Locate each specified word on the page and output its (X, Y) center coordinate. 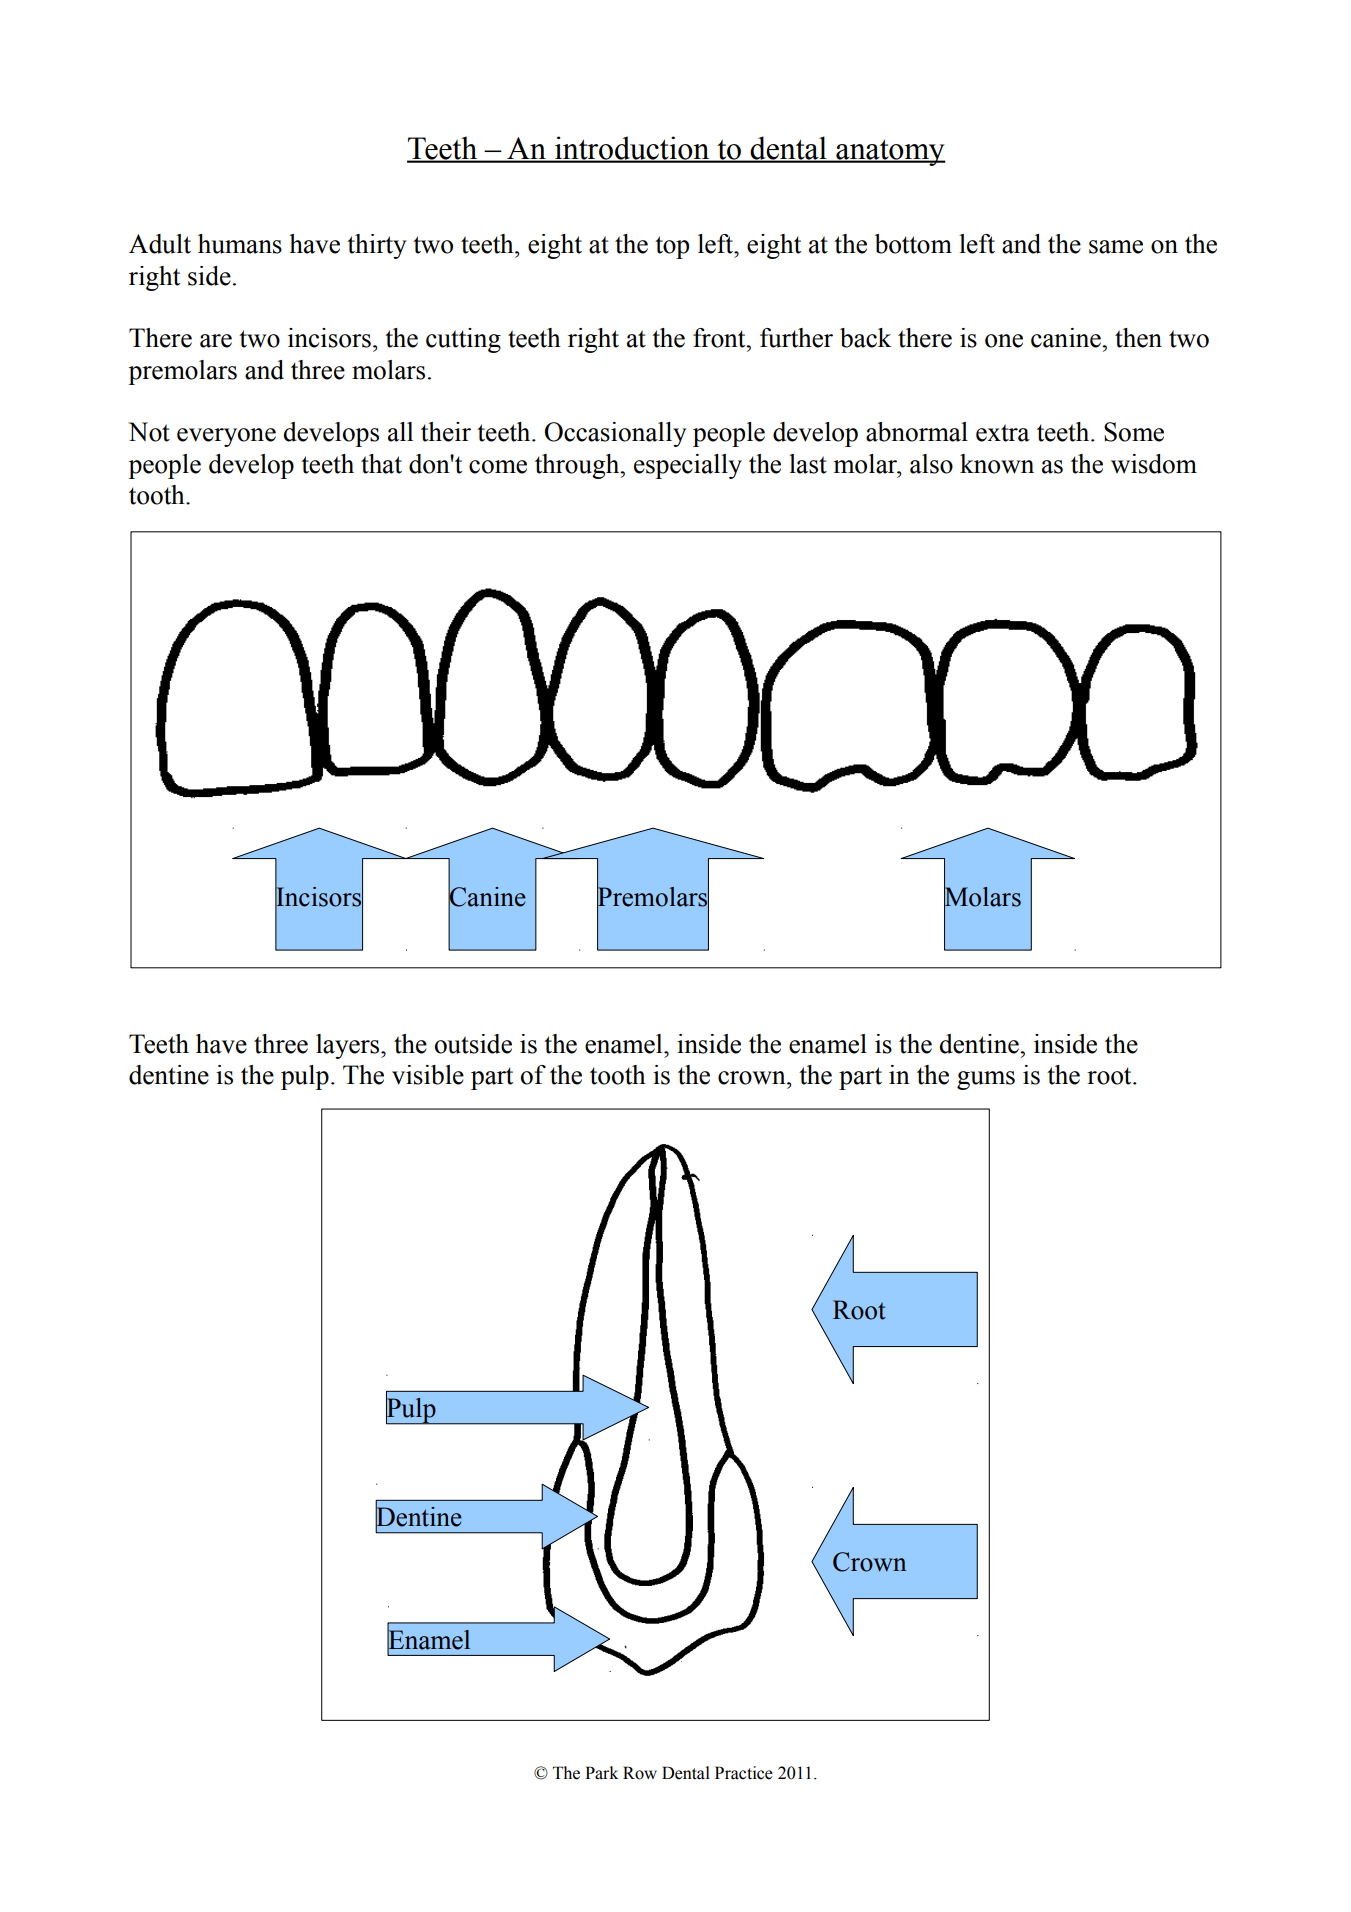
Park (601, 1773)
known (997, 464)
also (931, 464)
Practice (744, 1773)
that (381, 464)
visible (428, 1075)
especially (688, 466)
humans (240, 244)
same (1116, 247)
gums (986, 1080)
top (672, 247)
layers (349, 1046)
